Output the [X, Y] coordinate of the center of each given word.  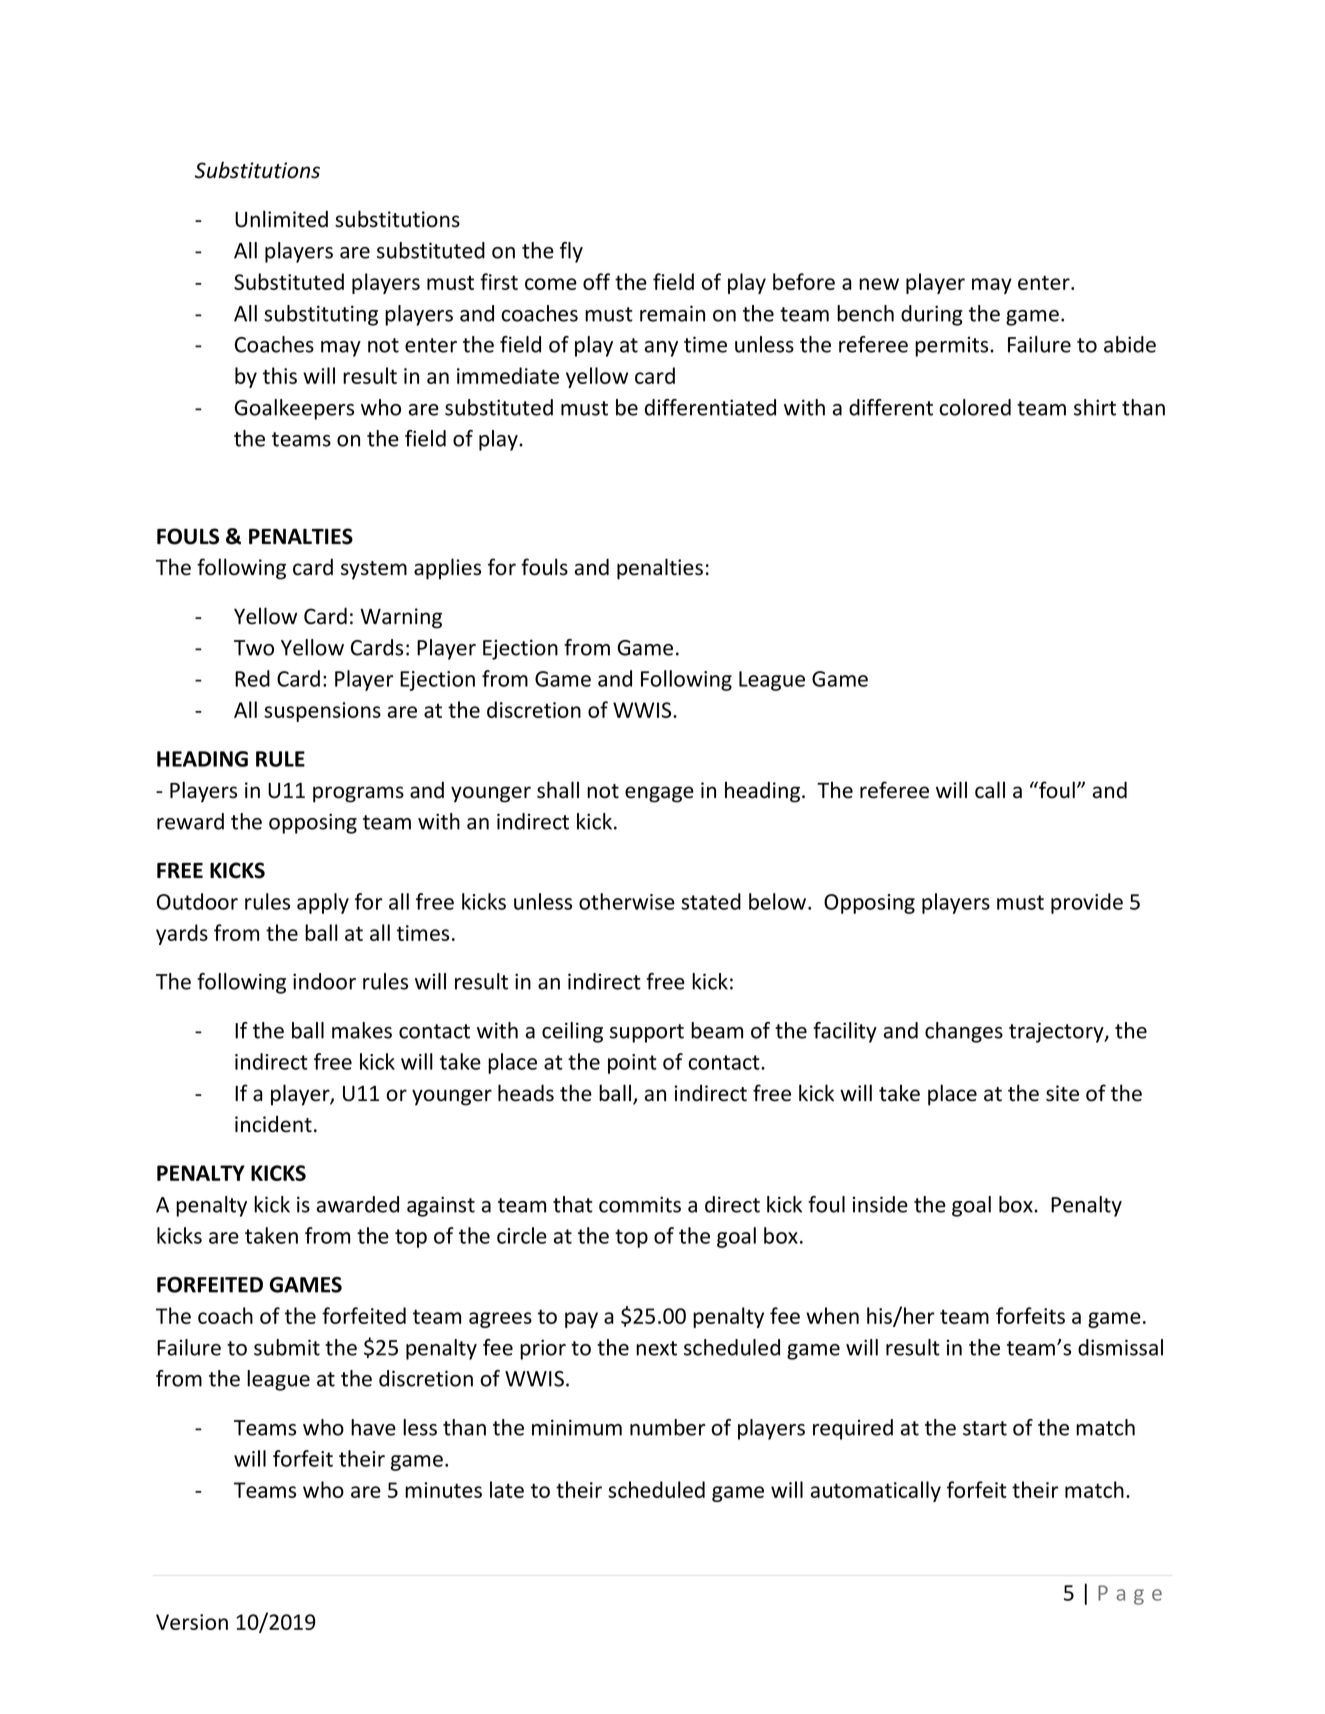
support [647, 1033]
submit [287, 1347]
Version [192, 1622]
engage [659, 794]
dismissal [1120, 1347]
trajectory [1057, 1032]
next [656, 1348]
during [932, 315]
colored [975, 407]
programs [358, 794]
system [374, 570]
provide [1087, 903]
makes [362, 1030]
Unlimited [281, 219]
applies [447, 569]
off [596, 281]
